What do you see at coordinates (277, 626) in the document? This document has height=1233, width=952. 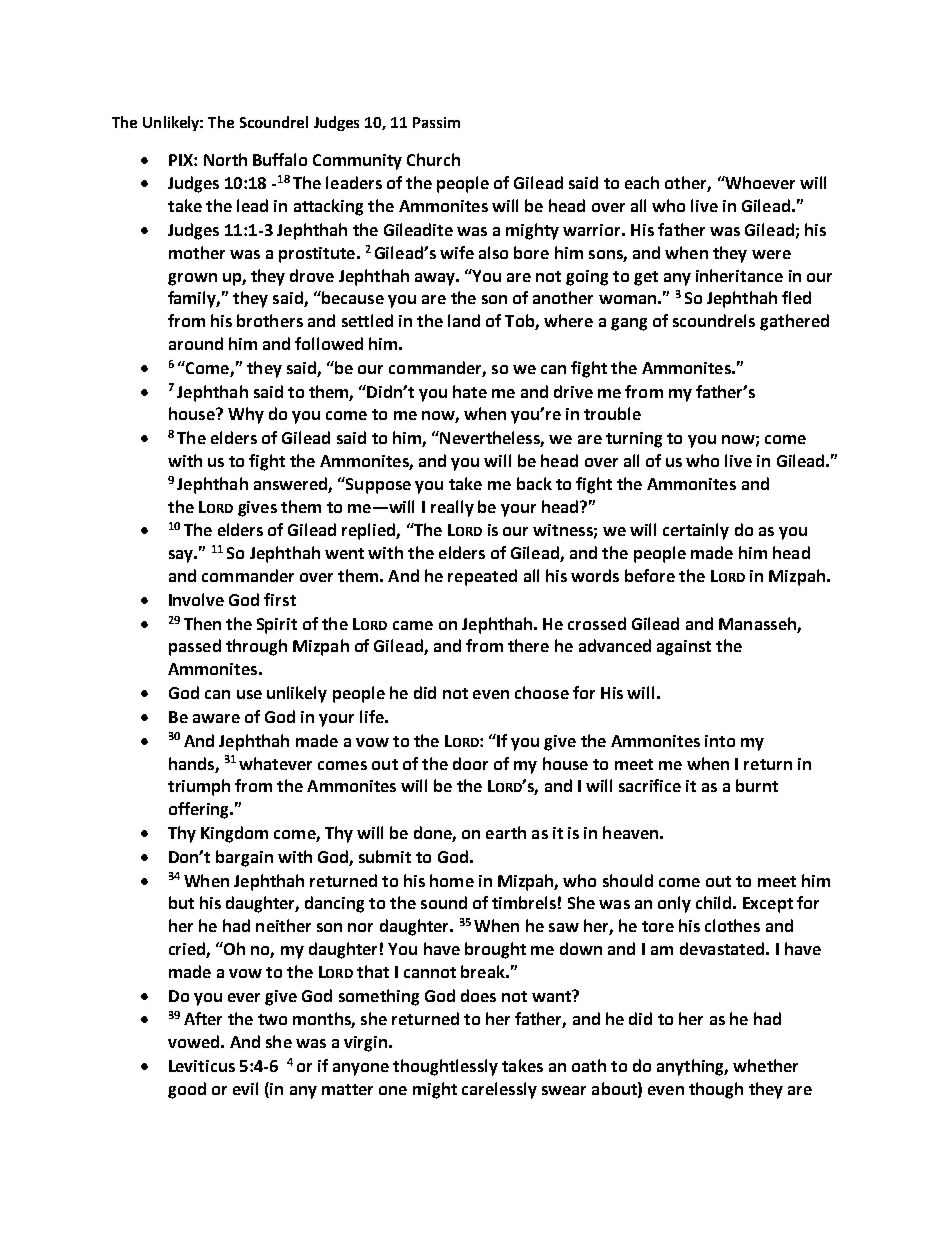 I see `Spirit` at bounding box center [277, 626].
